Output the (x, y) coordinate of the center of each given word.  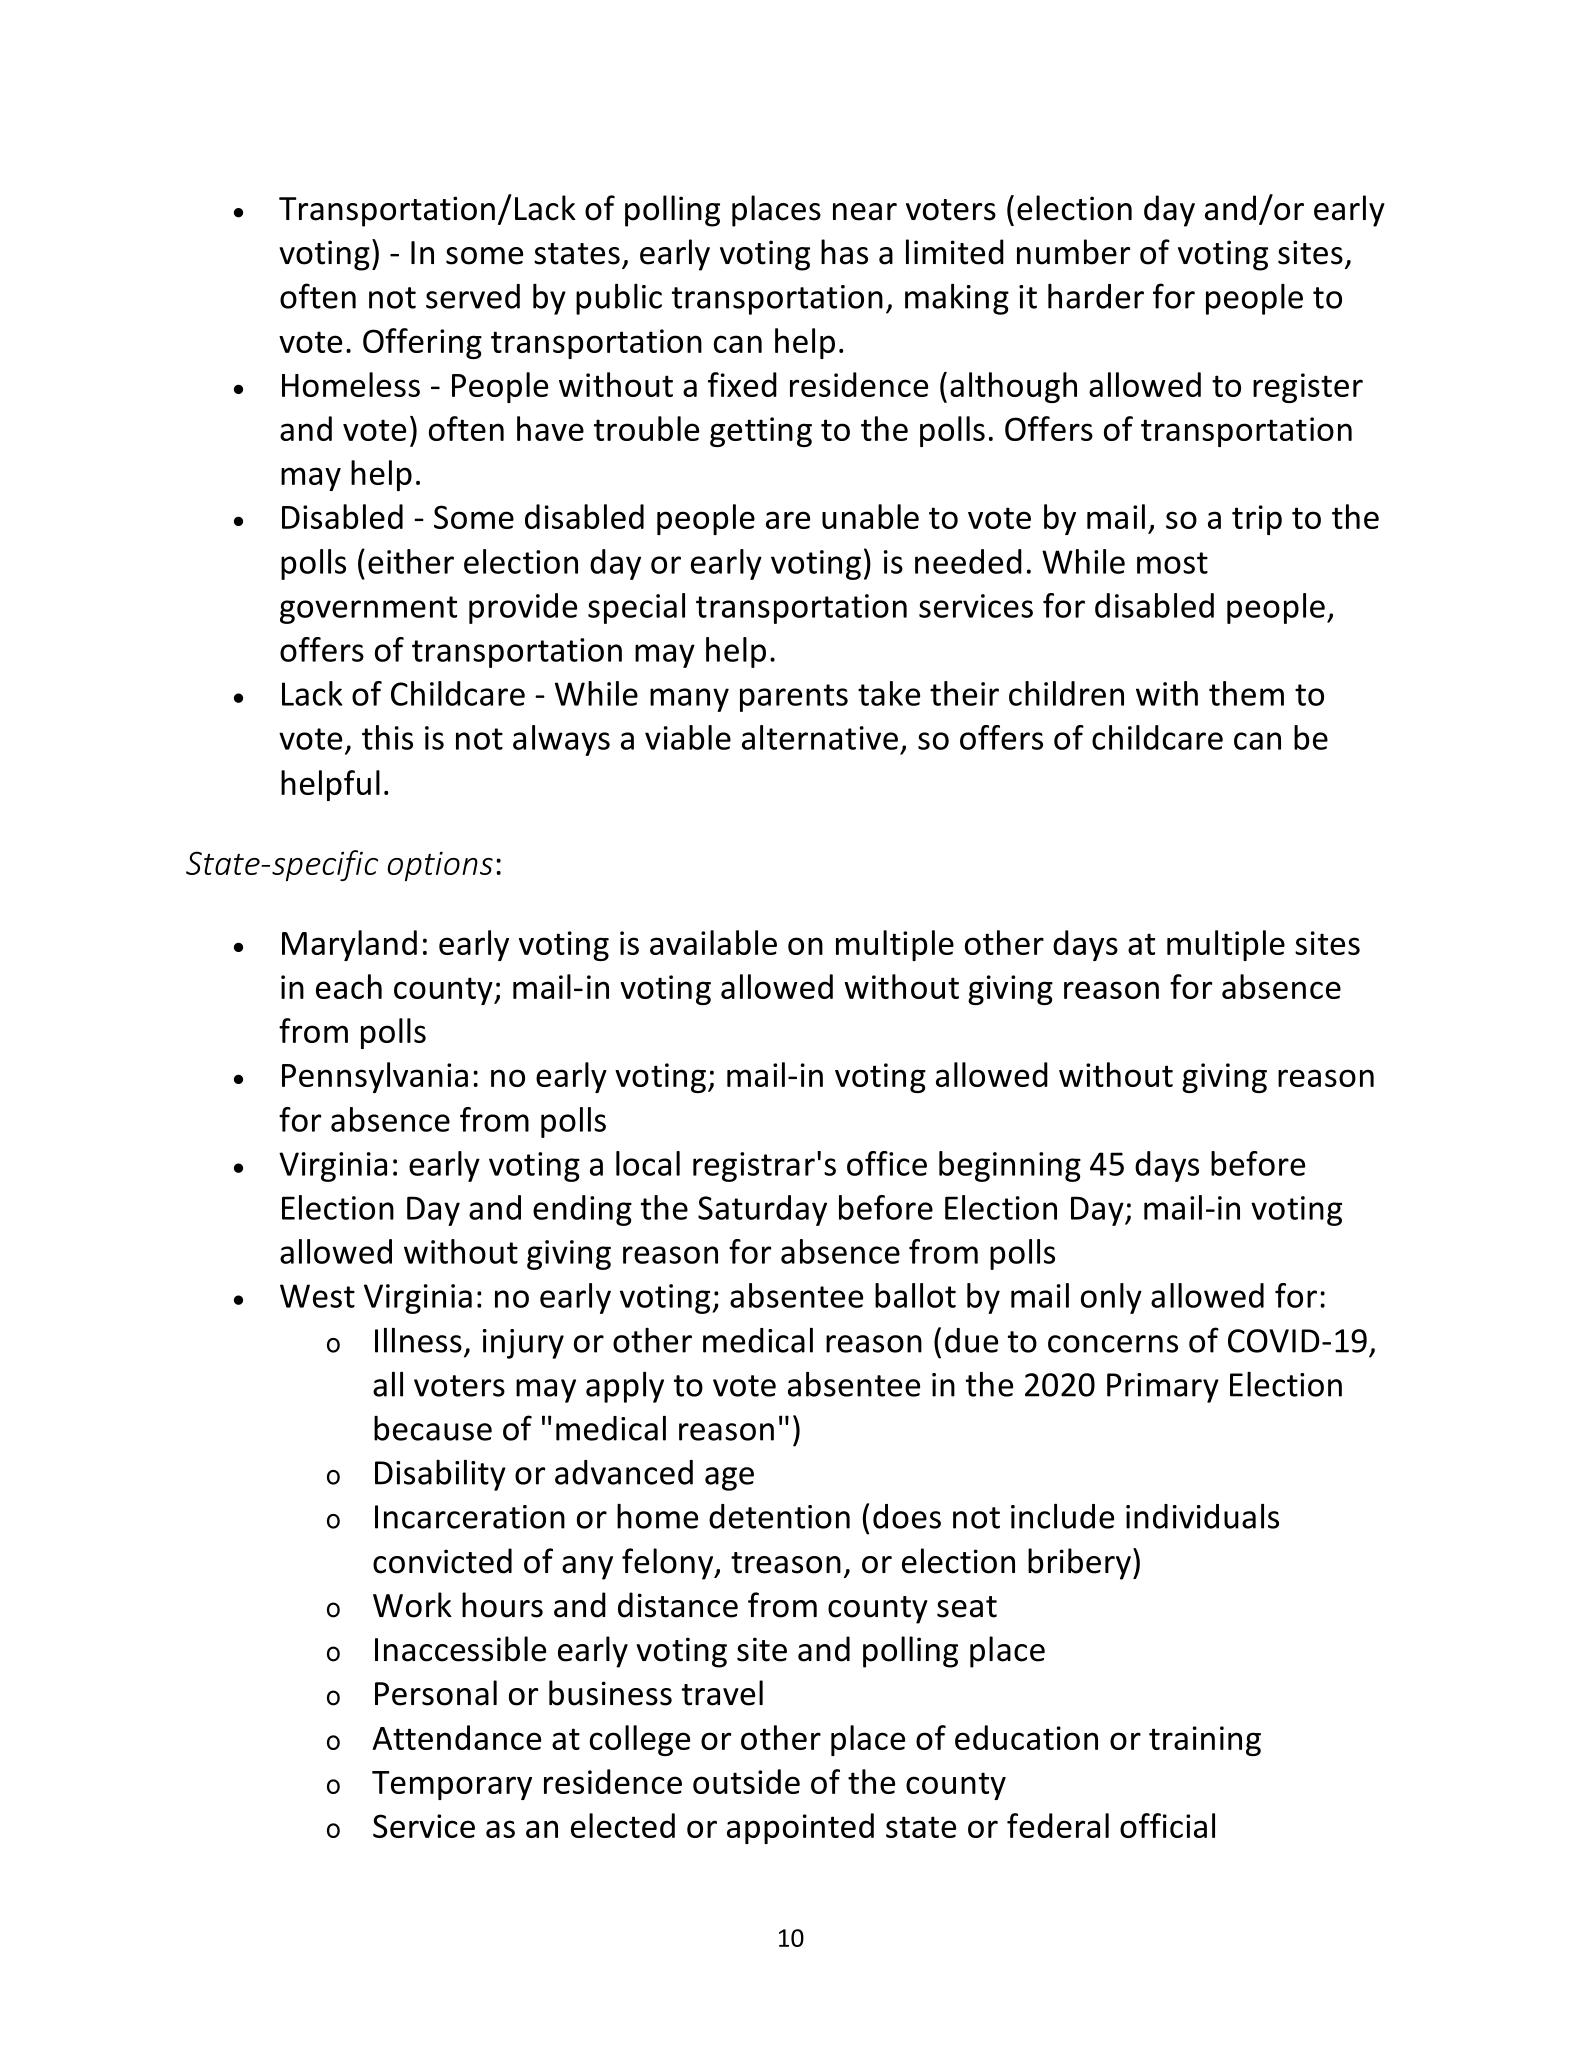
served (473, 296)
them (1246, 693)
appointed (800, 1828)
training (1205, 1741)
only (1111, 1298)
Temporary (452, 1785)
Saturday (762, 1210)
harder (1096, 296)
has (844, 252)
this (387, 737)
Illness (418, 1340)
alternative (820, 737)
